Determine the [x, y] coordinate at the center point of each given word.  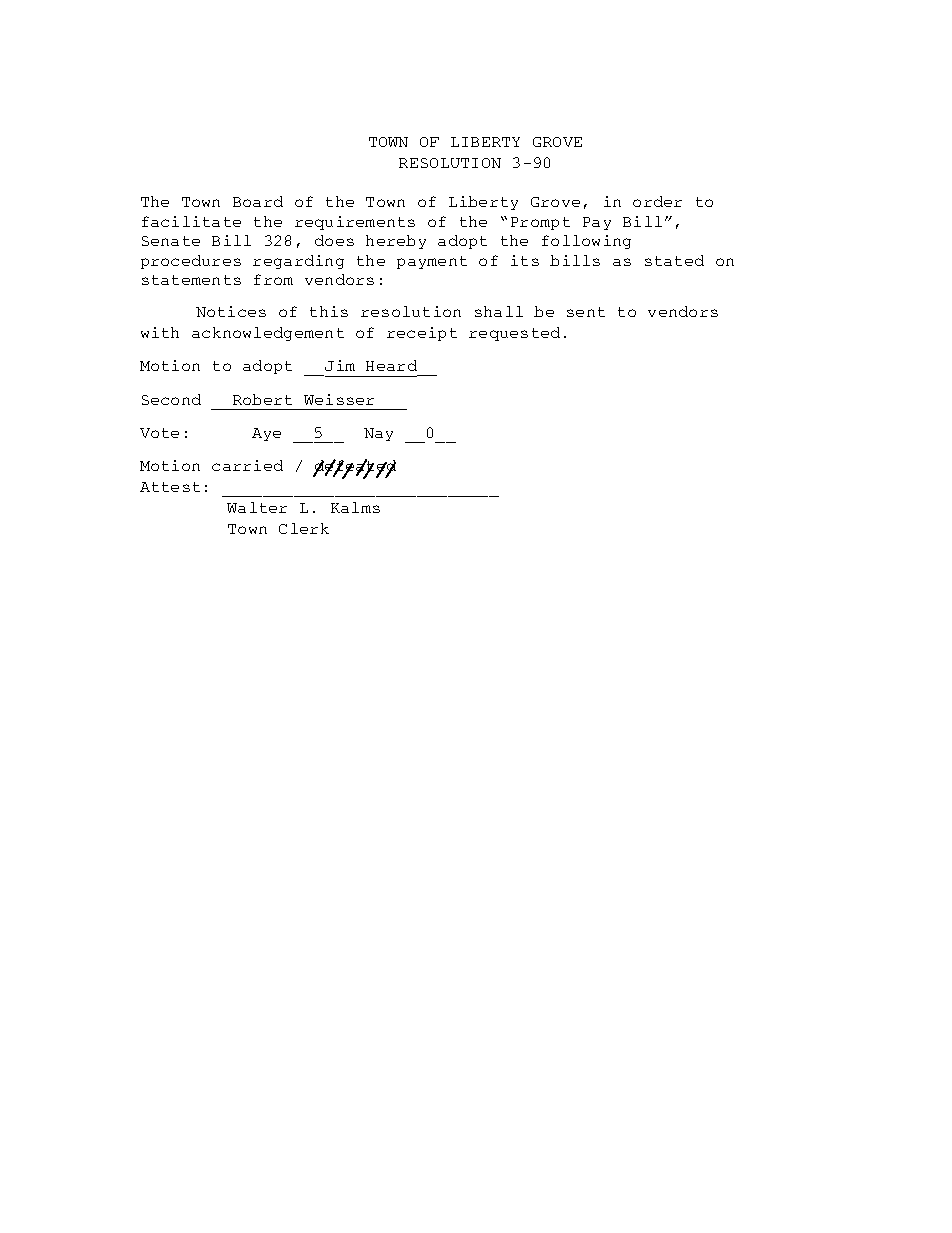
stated [674, 260]
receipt [422, 334]
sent [586, 312]
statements [191, 280]
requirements [355, 223]
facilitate [191, 221]
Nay [378, 434]
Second [171, 399]
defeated [355, 467]
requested [514, 334]
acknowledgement [268, 334]
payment [432, 262]
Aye [266, 434]
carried [247, 465]
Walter [257, 507]
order [657, 201]
